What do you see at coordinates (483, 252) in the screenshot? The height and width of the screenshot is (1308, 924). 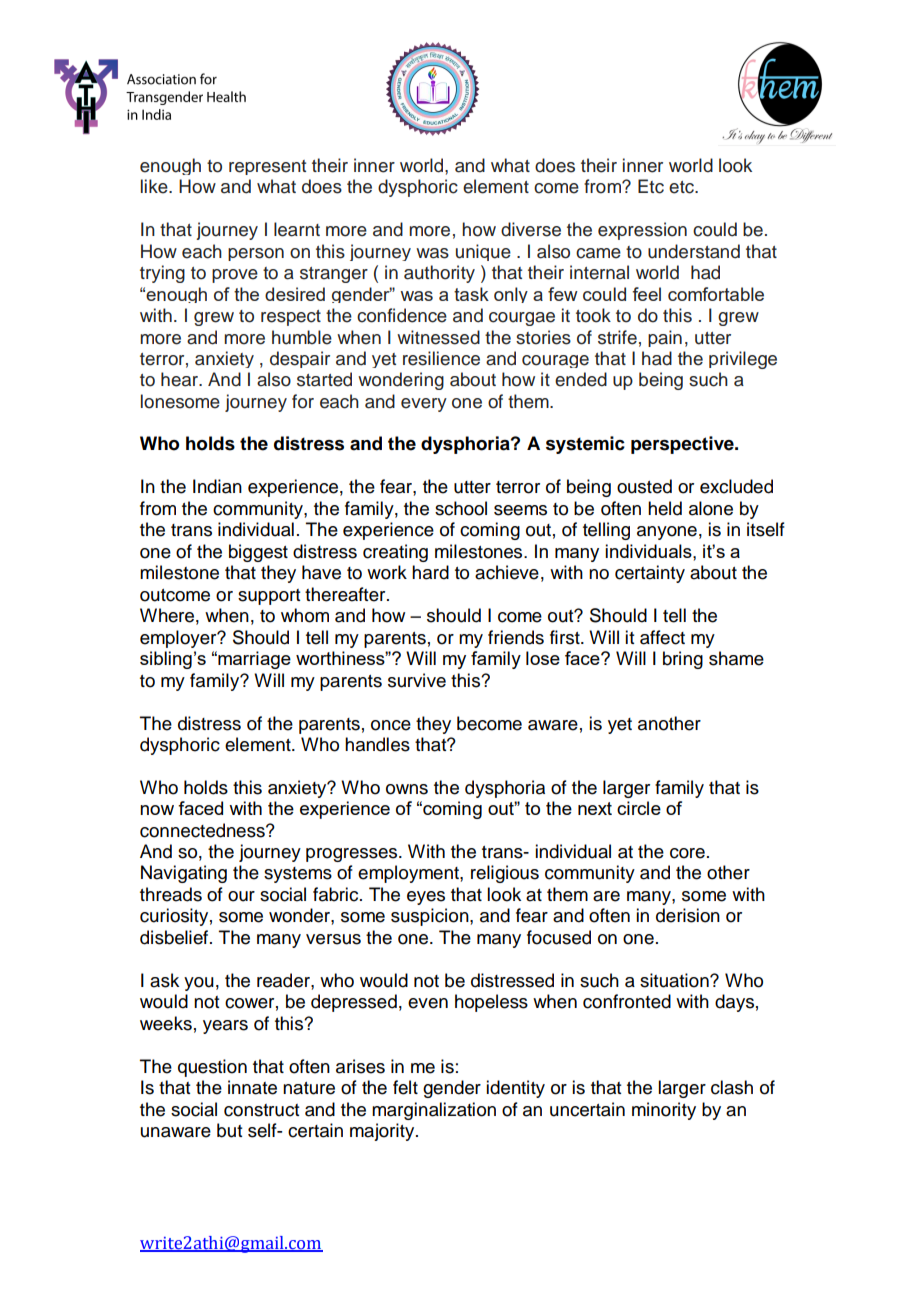 I see `unique` at bounding box center [483, 252].
